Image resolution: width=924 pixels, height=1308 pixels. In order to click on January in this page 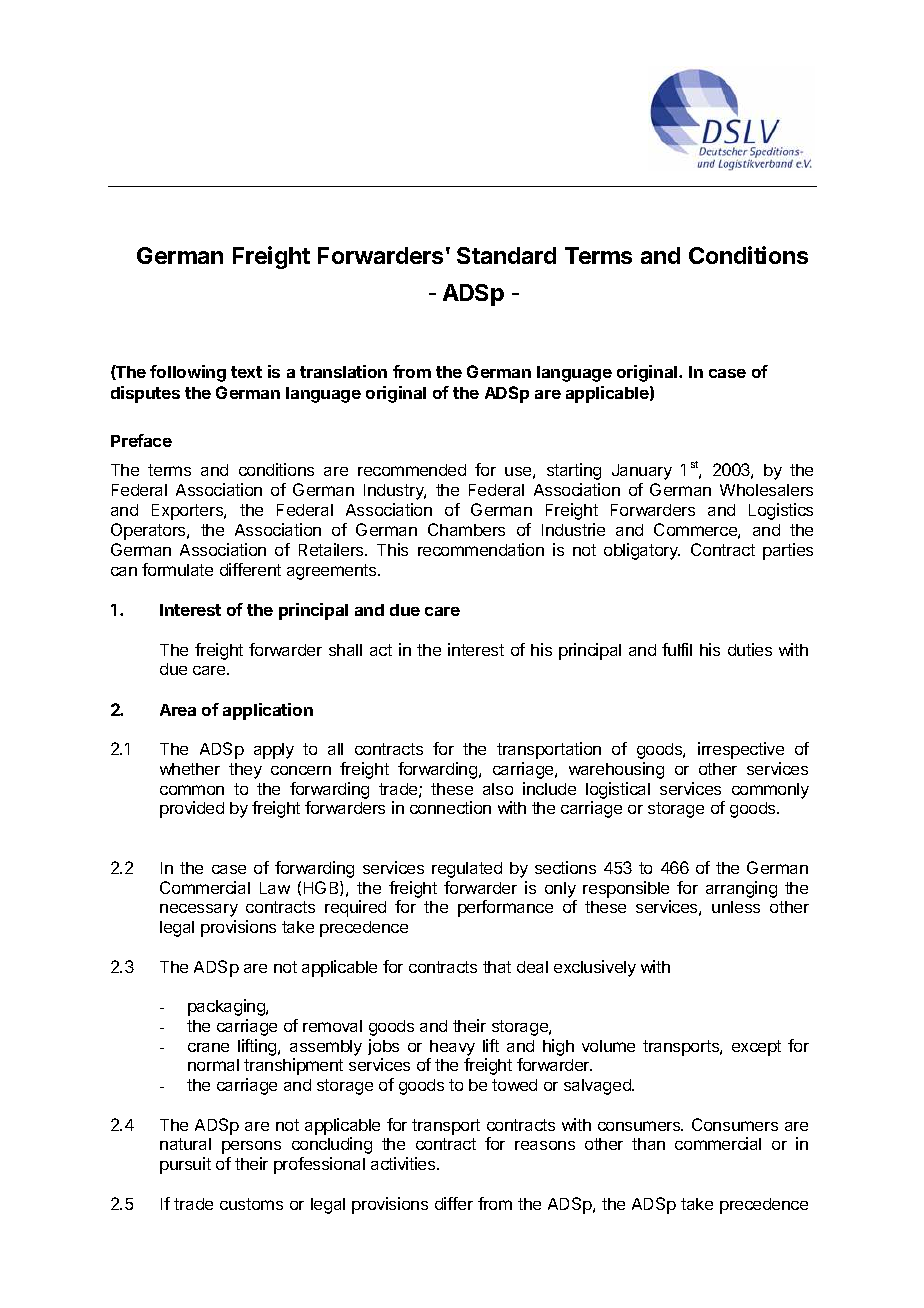, I will do `click(642, 472)`.
